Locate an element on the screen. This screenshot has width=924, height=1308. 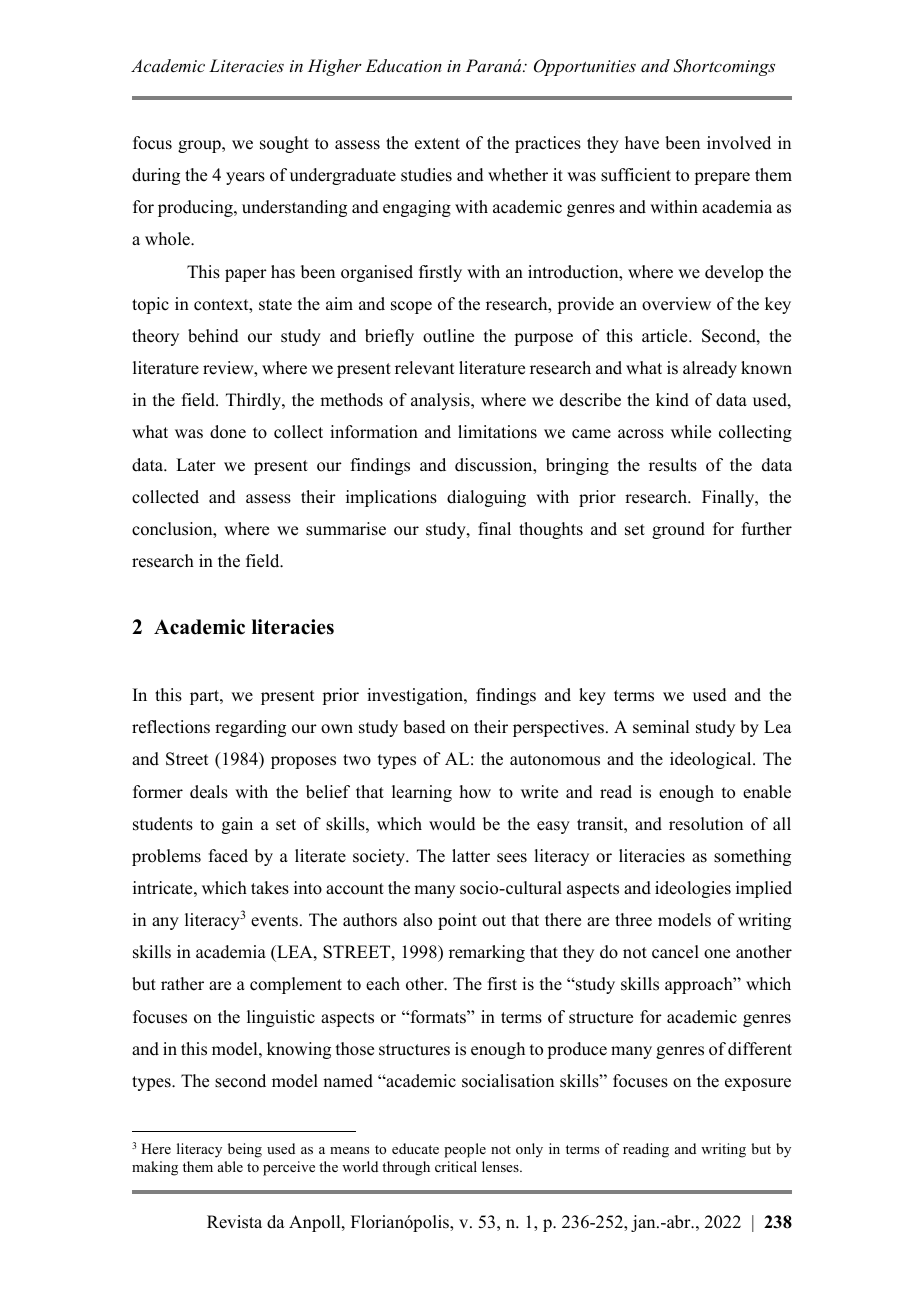
critical is located at coordinates (456, 1166).
